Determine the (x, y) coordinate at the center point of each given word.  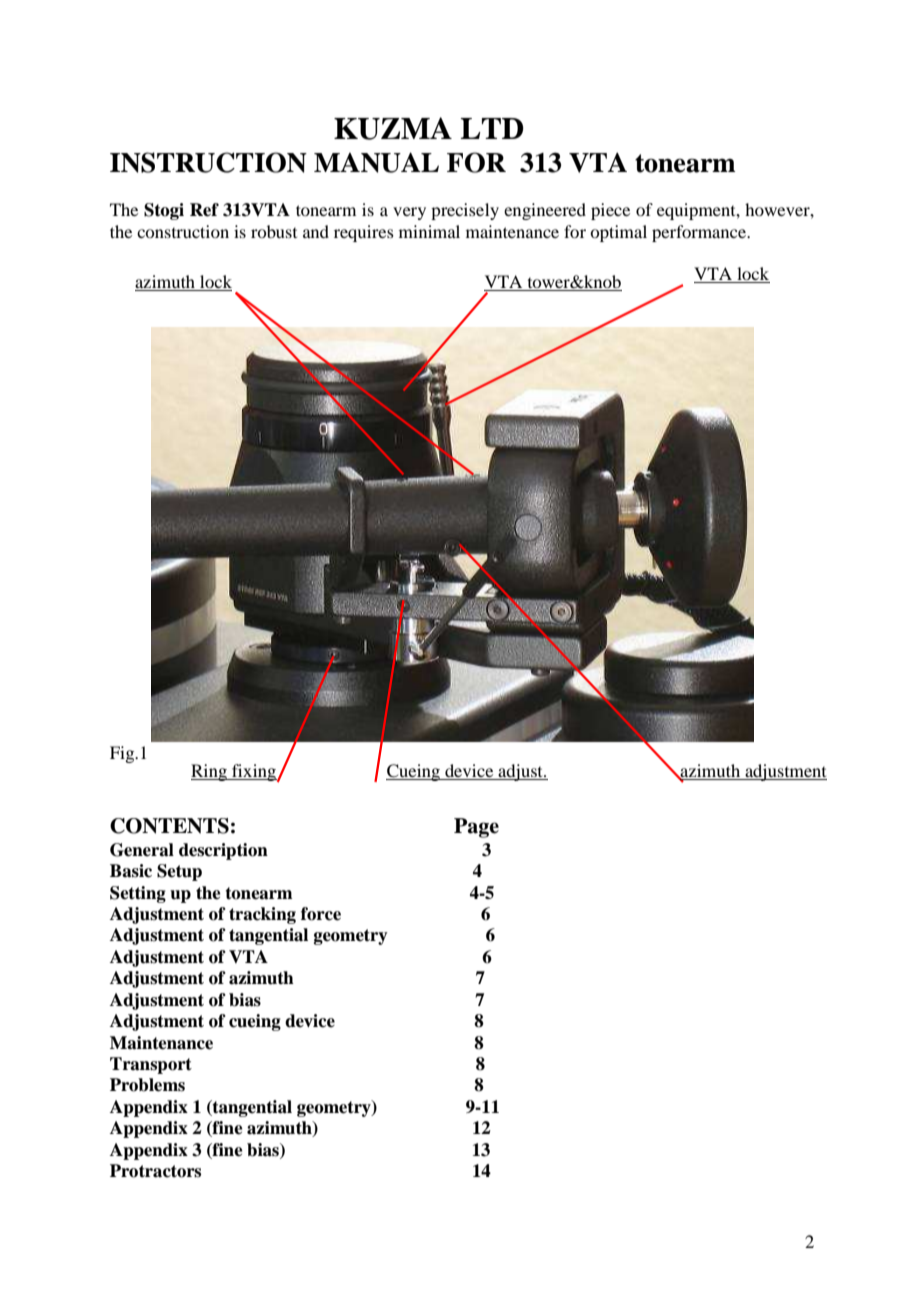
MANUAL (376, 162)
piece (610, 211)
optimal (618, 233)
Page (476, 828)
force (321, 914)
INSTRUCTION (208, 162)
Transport (151, 1065)
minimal (429, 231)
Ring (210, 772)
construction (183, 231)
